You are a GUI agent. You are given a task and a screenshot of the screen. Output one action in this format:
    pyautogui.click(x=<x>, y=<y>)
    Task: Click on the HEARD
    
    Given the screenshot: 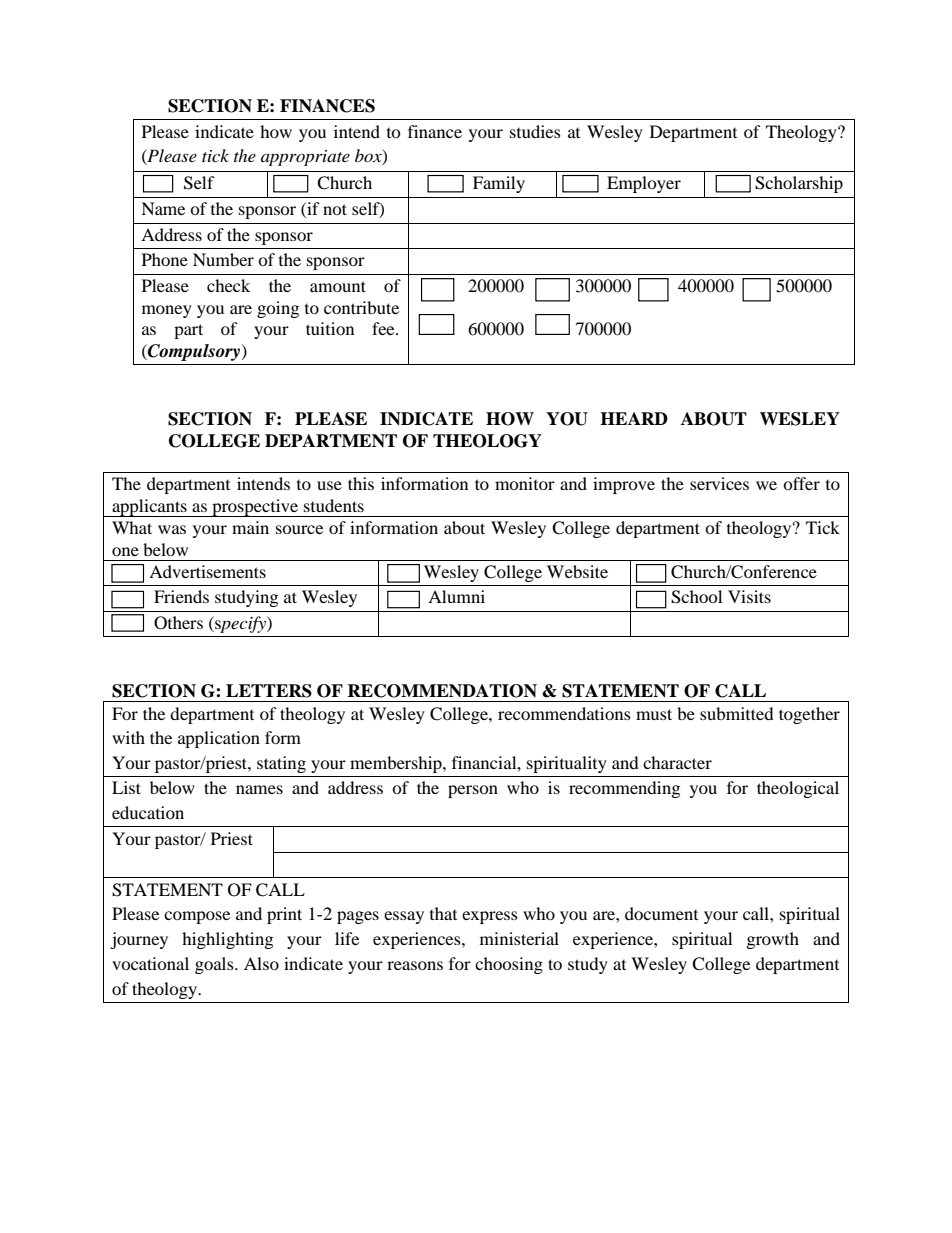 What is the action you would take?
    pyautogui.click(x=634, y=418)
